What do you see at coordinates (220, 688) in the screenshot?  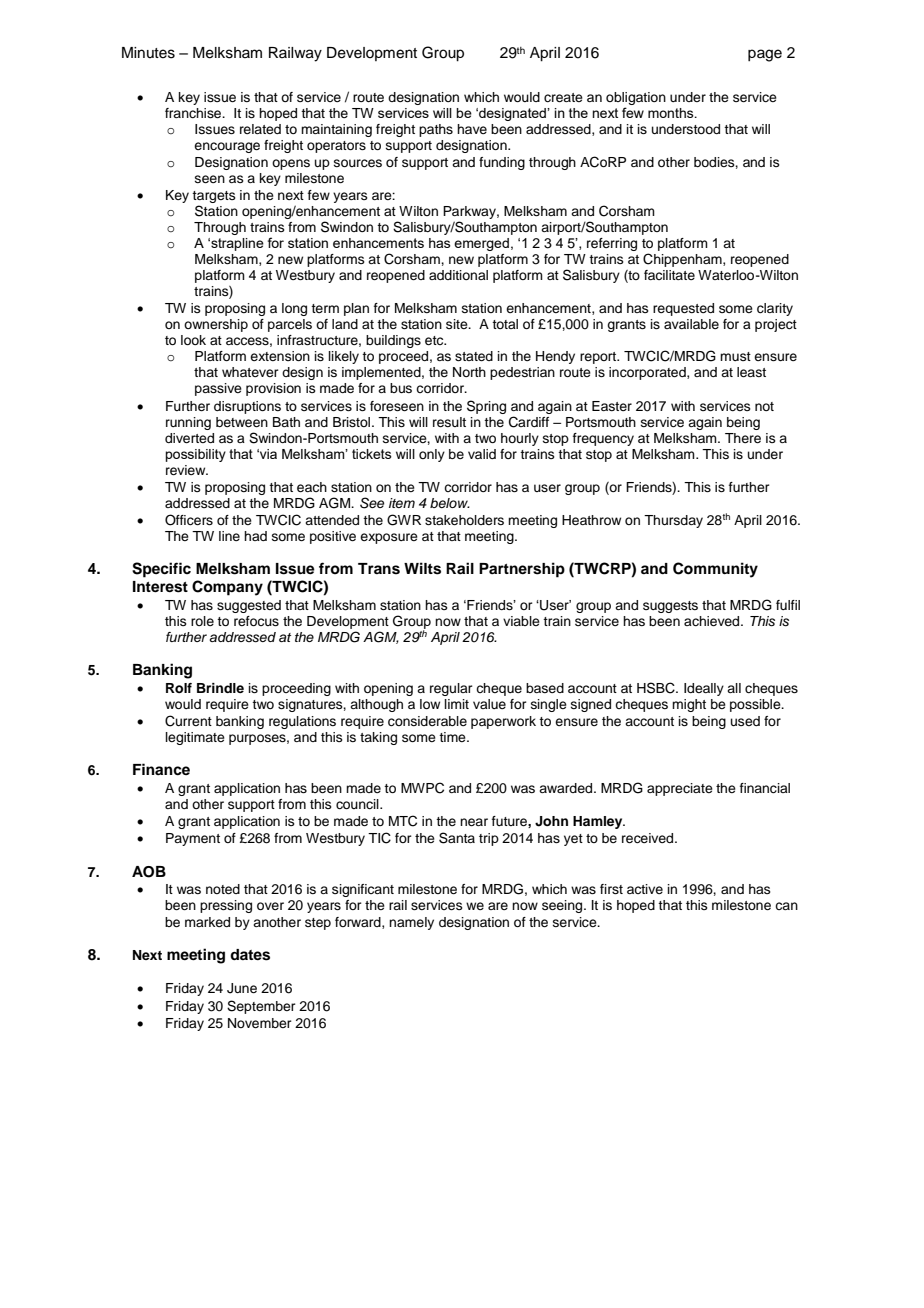 I see `Brindle` at bounding box center [220, 688].
